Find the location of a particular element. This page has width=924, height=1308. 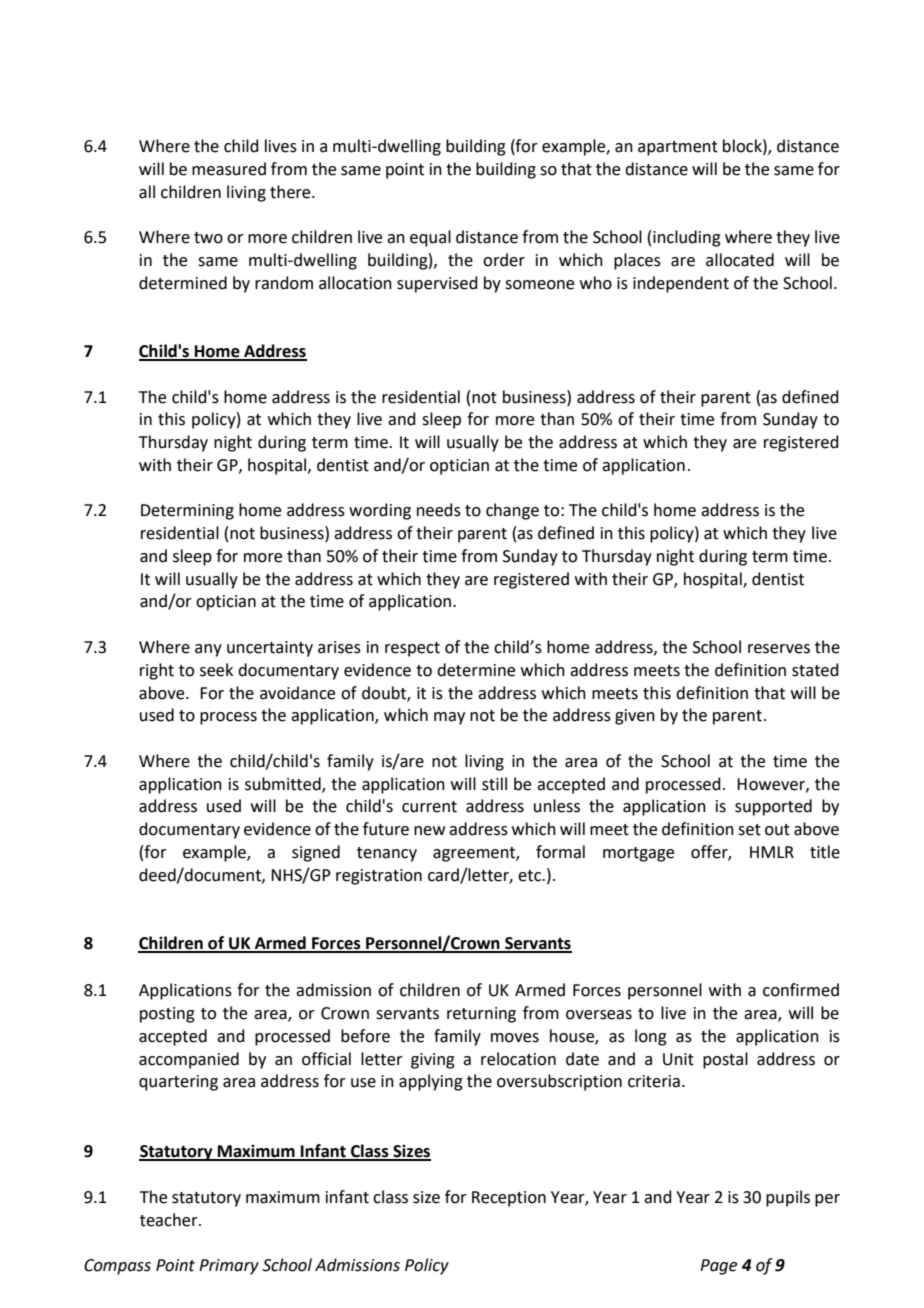

measured is located at coordinates (229, 169).
